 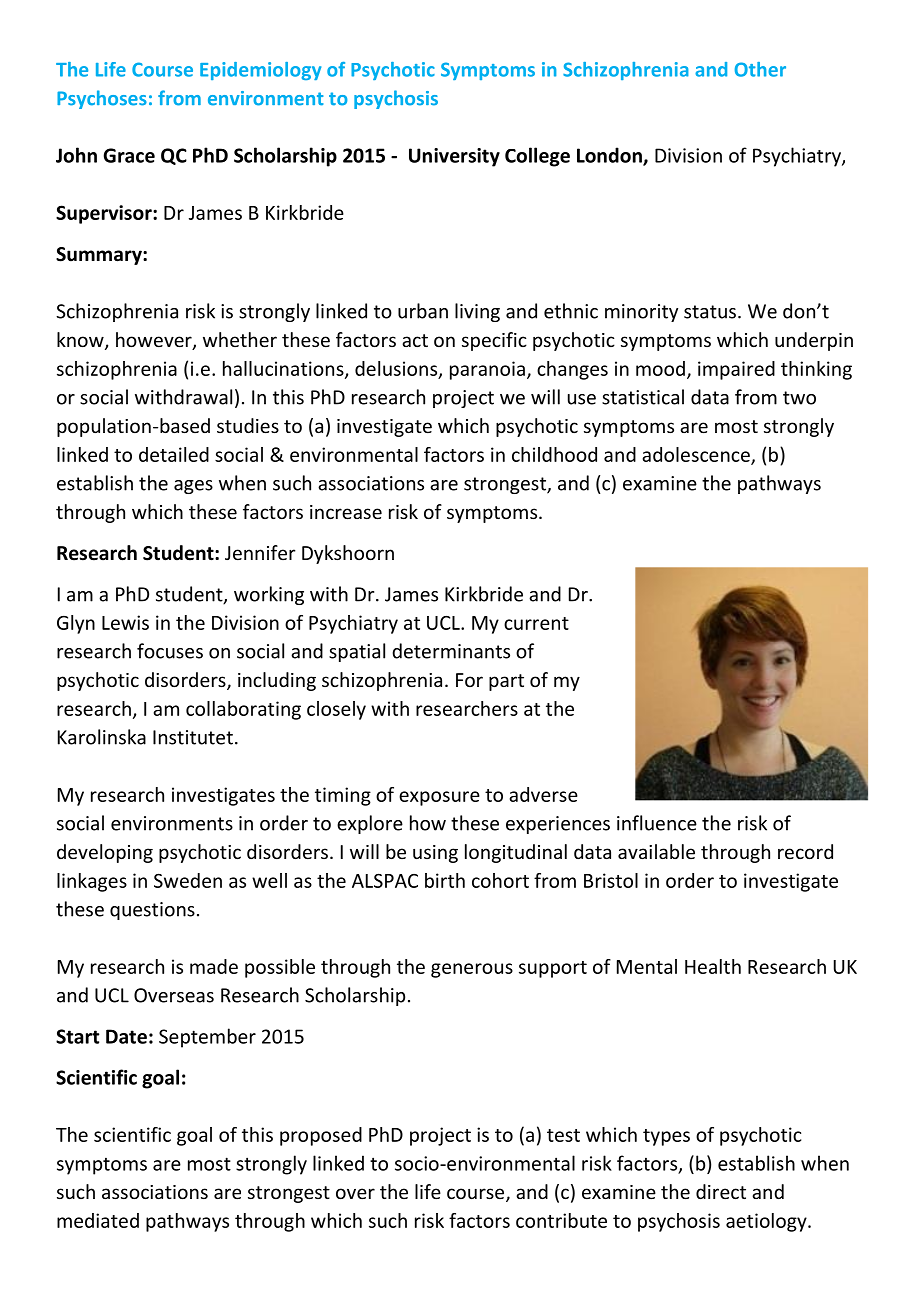 What do you see at coordinates (736, 370) in the screenshot?
I see `impaired` at bounding box center [736, 370].
